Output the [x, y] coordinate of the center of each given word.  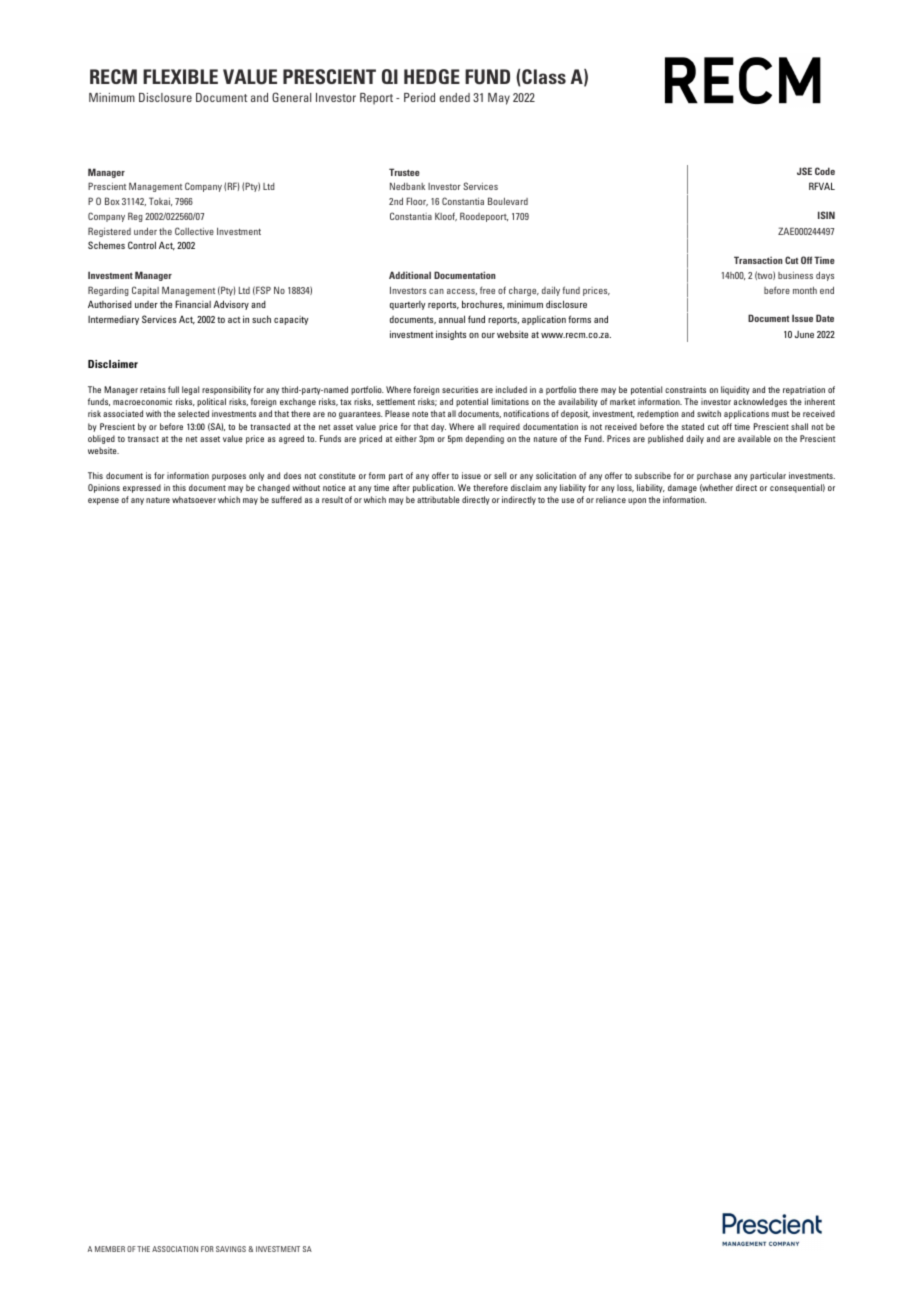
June [804, 334]
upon [637, 501]
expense [103, 501]
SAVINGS [231, 1249]
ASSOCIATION [175, 1249]
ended [455, 97]
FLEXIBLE [180, 76]
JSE [804, 171]
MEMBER [110, 1249]
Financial [193, 304]
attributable [438, 499]
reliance [611, 499]
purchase [714, 476]
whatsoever [194, 499]
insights [451, 335]
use [568, 500]
